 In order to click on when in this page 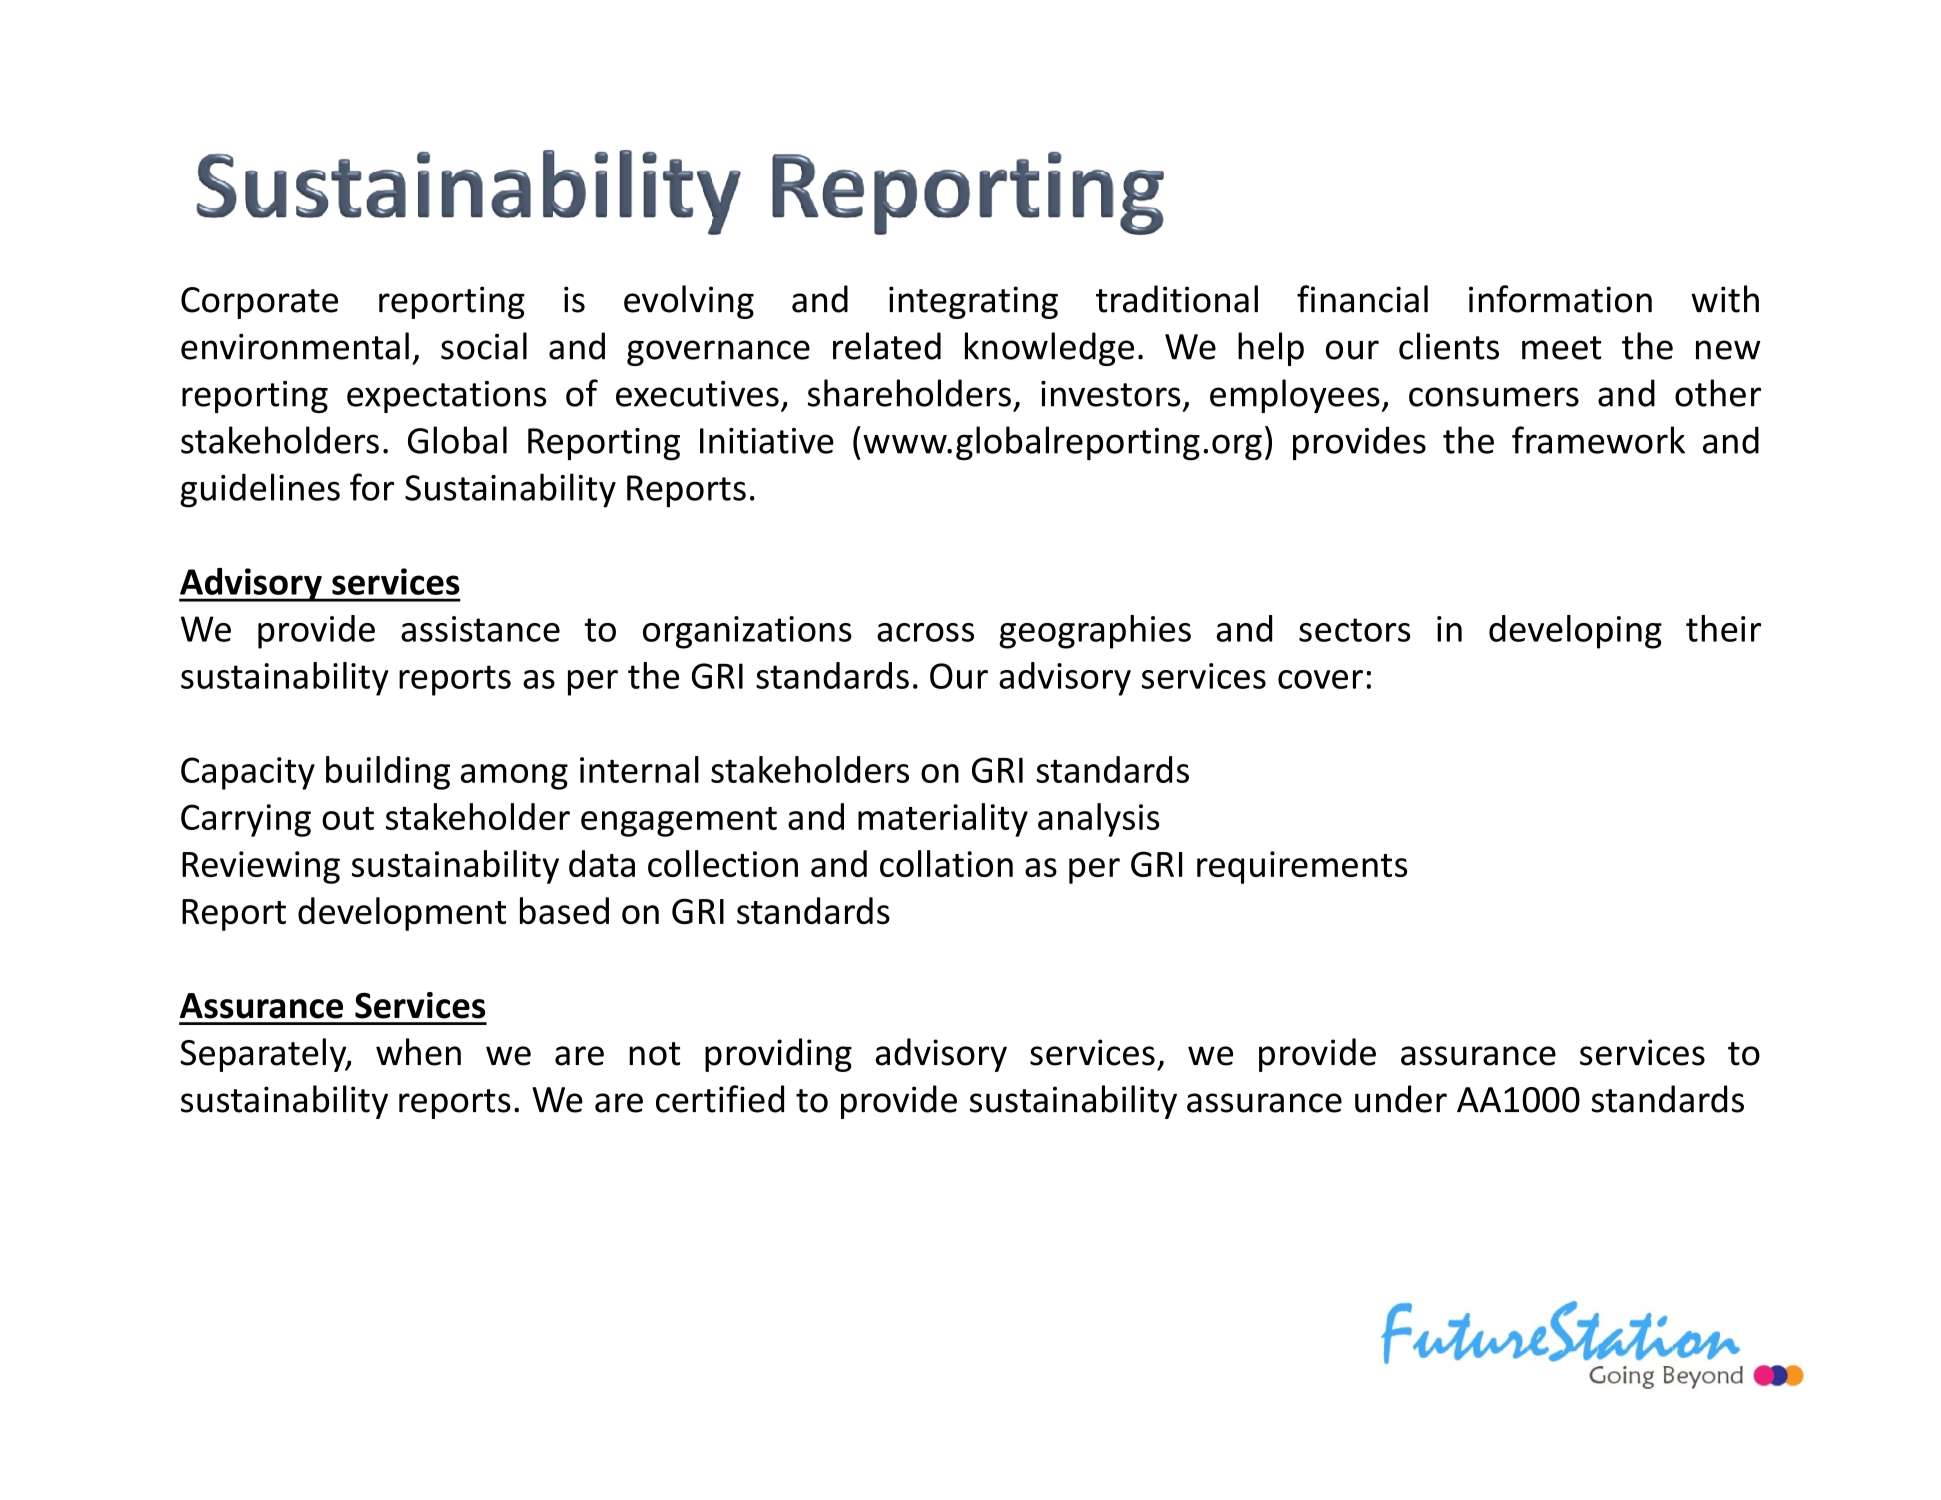, I will do `click(418, 1052)`.
